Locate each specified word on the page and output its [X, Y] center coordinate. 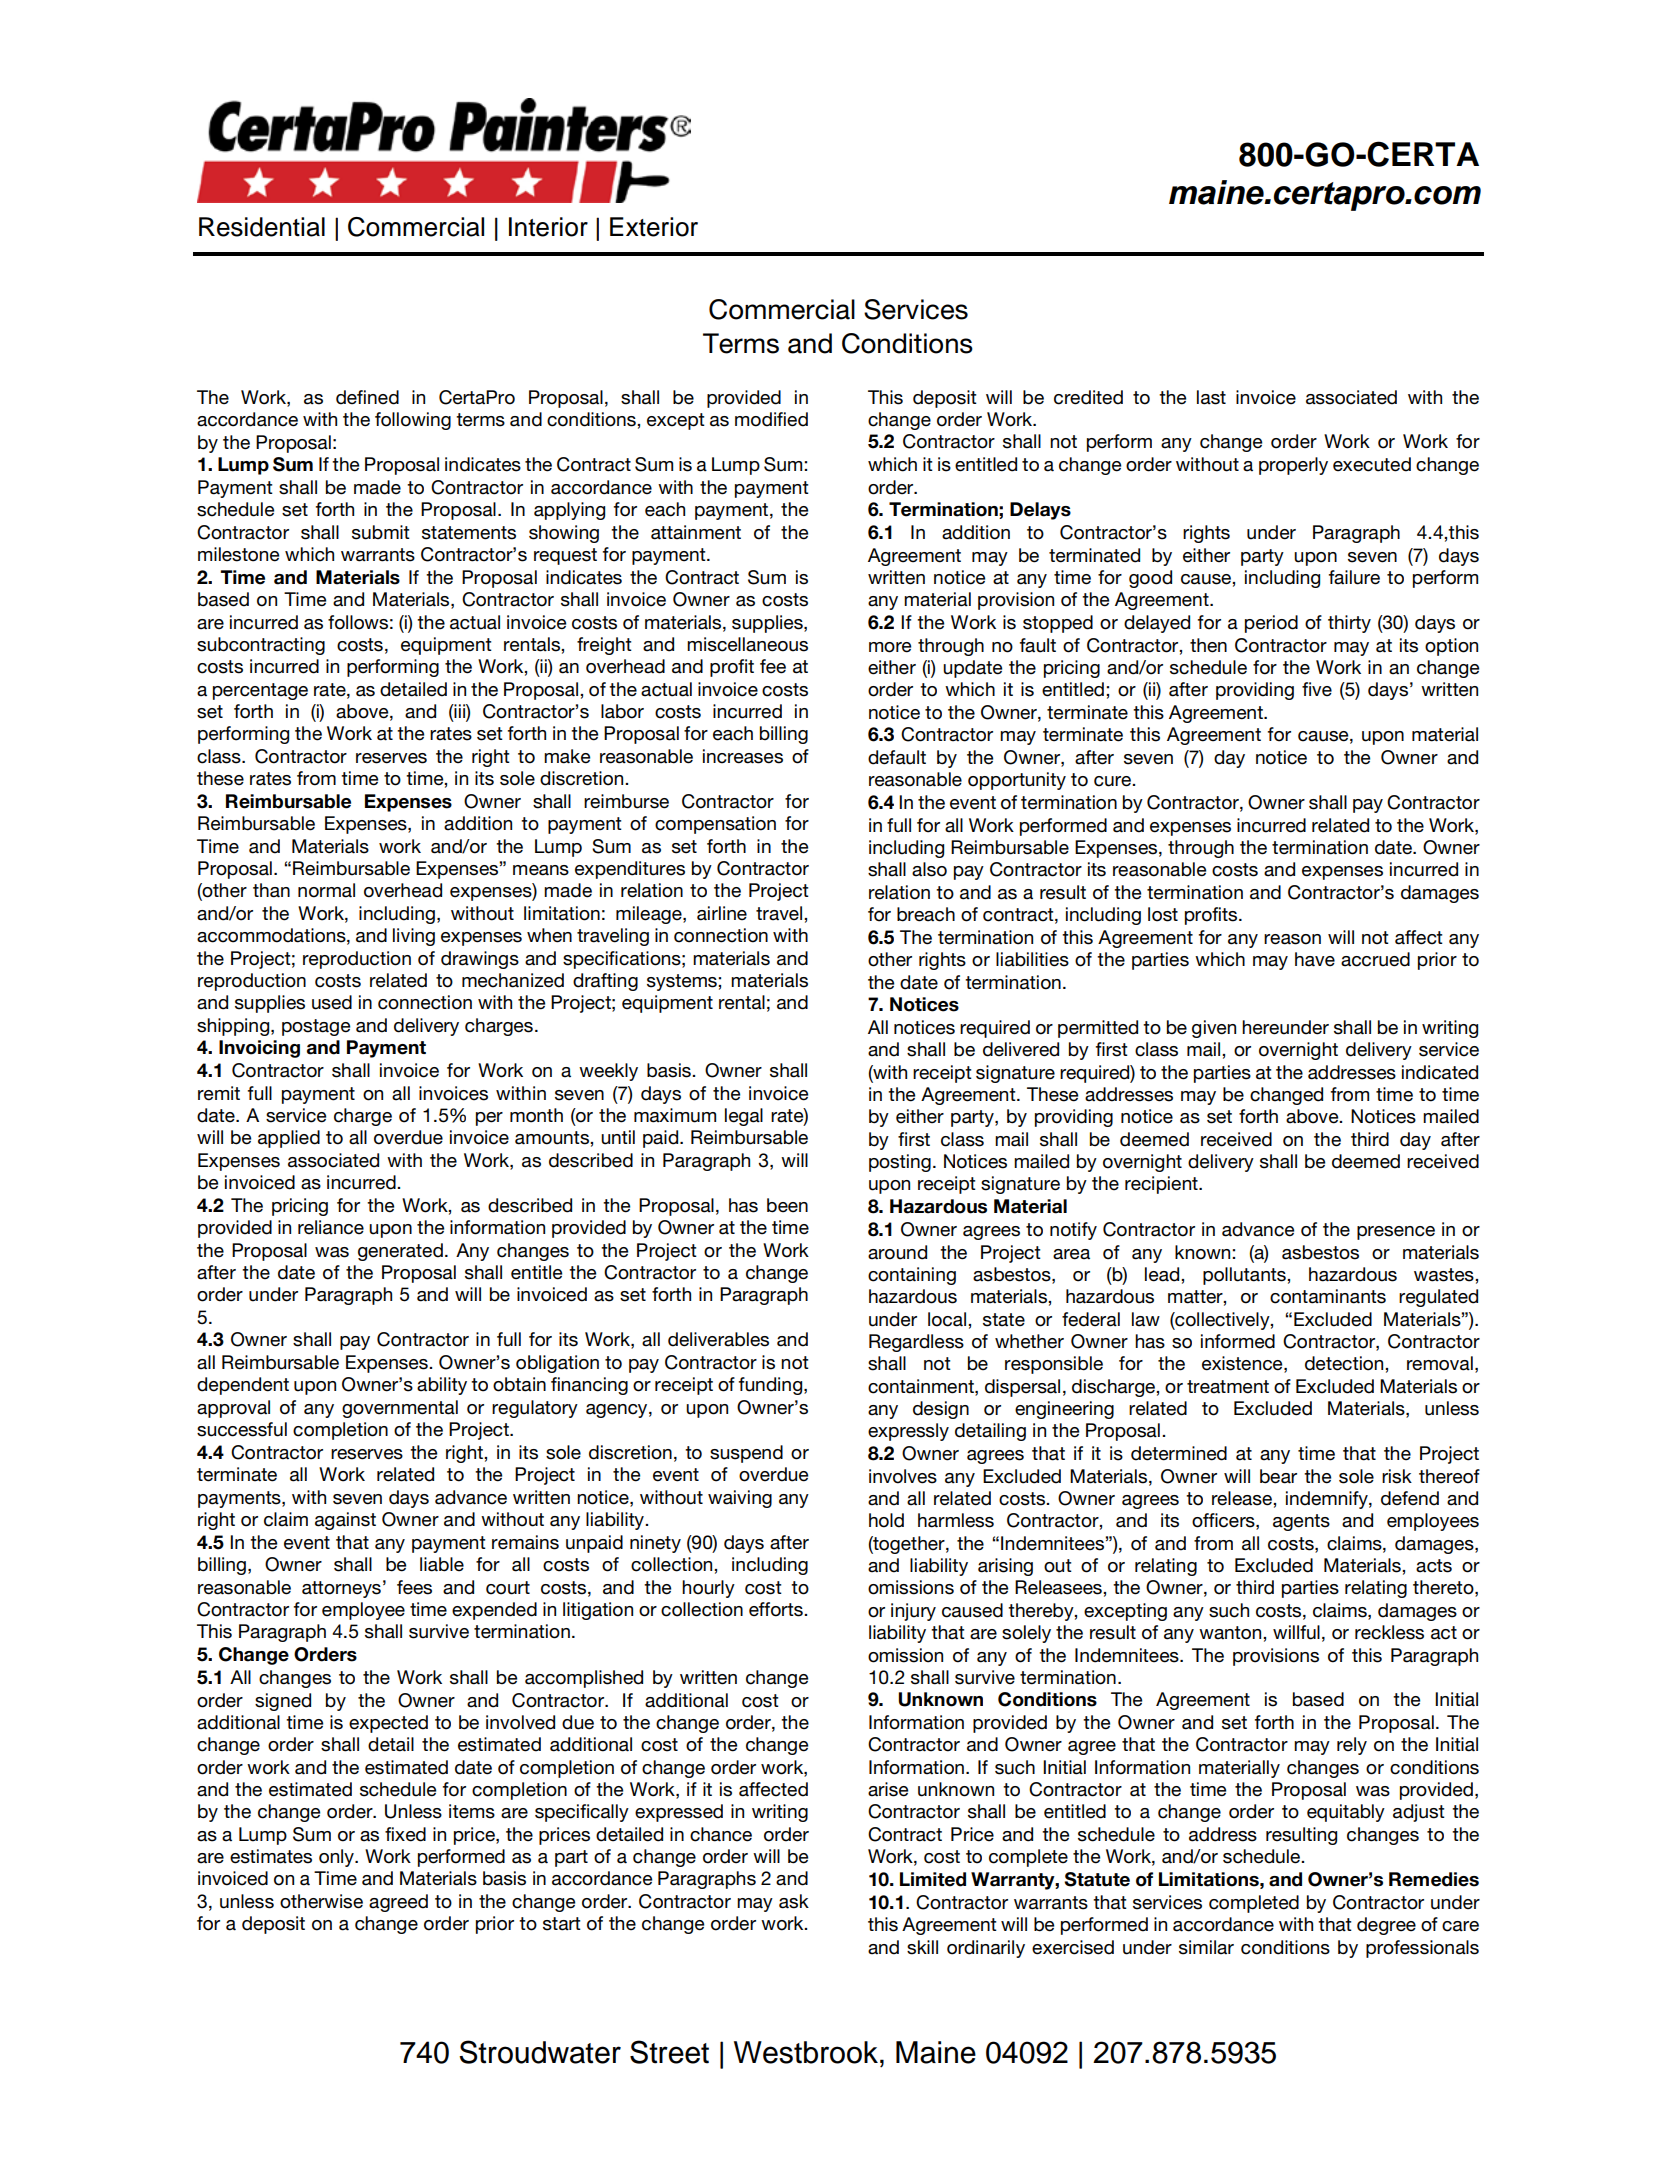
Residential [262, 227]
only [337, 1858]
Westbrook [806, 2052]
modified [771, 419]
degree [1386, 1926]
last [1211, 397]
